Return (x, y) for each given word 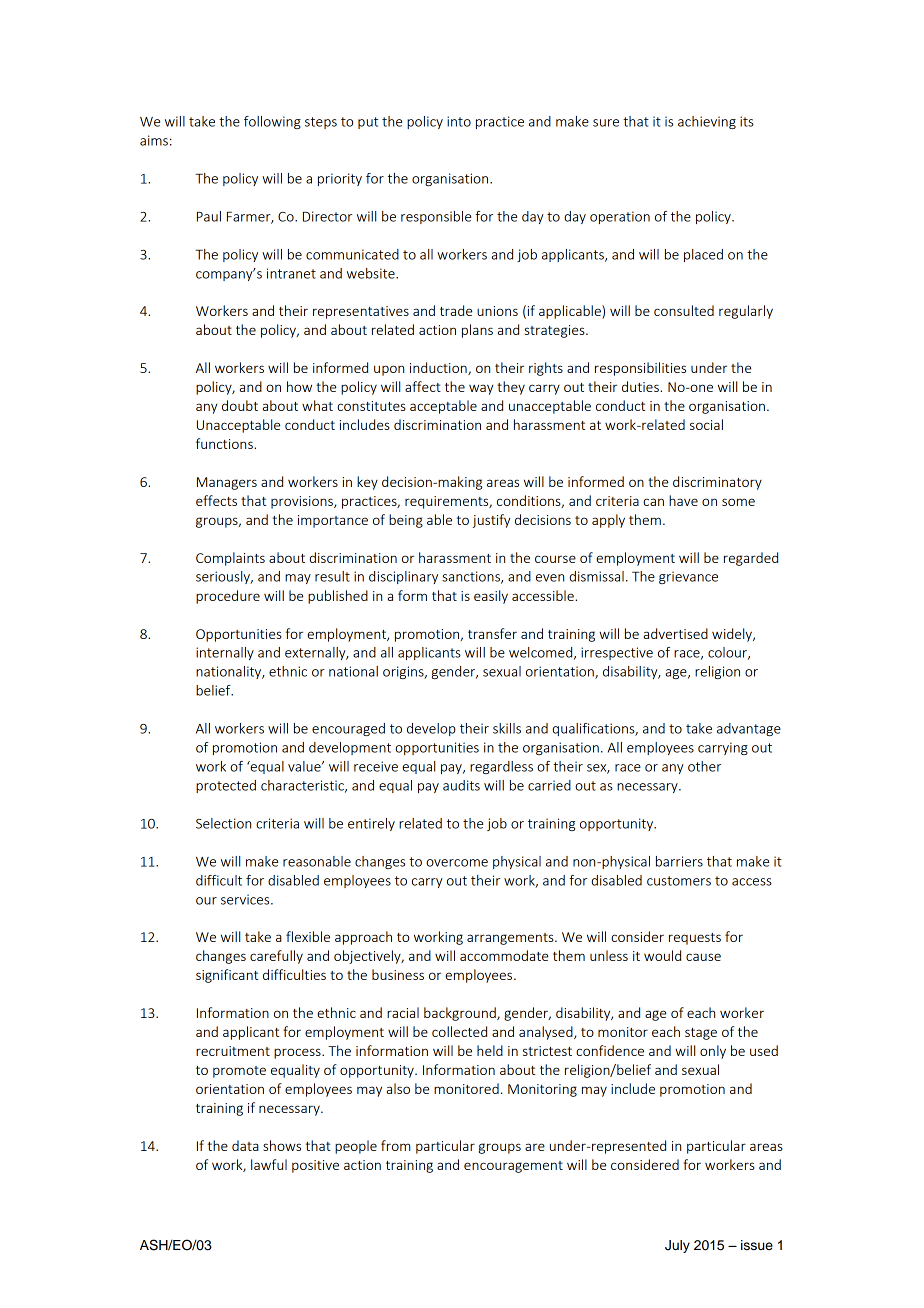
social (706, 424)
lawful (269, 1164)
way (481, 389)
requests (695, 939)
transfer (492, 633)
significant (227, 976)
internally (225, 653)
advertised (676, 633)
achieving (707, 122)
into (459, 121)
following (272, 122)
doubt (240, 405)
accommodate (504, 955)
